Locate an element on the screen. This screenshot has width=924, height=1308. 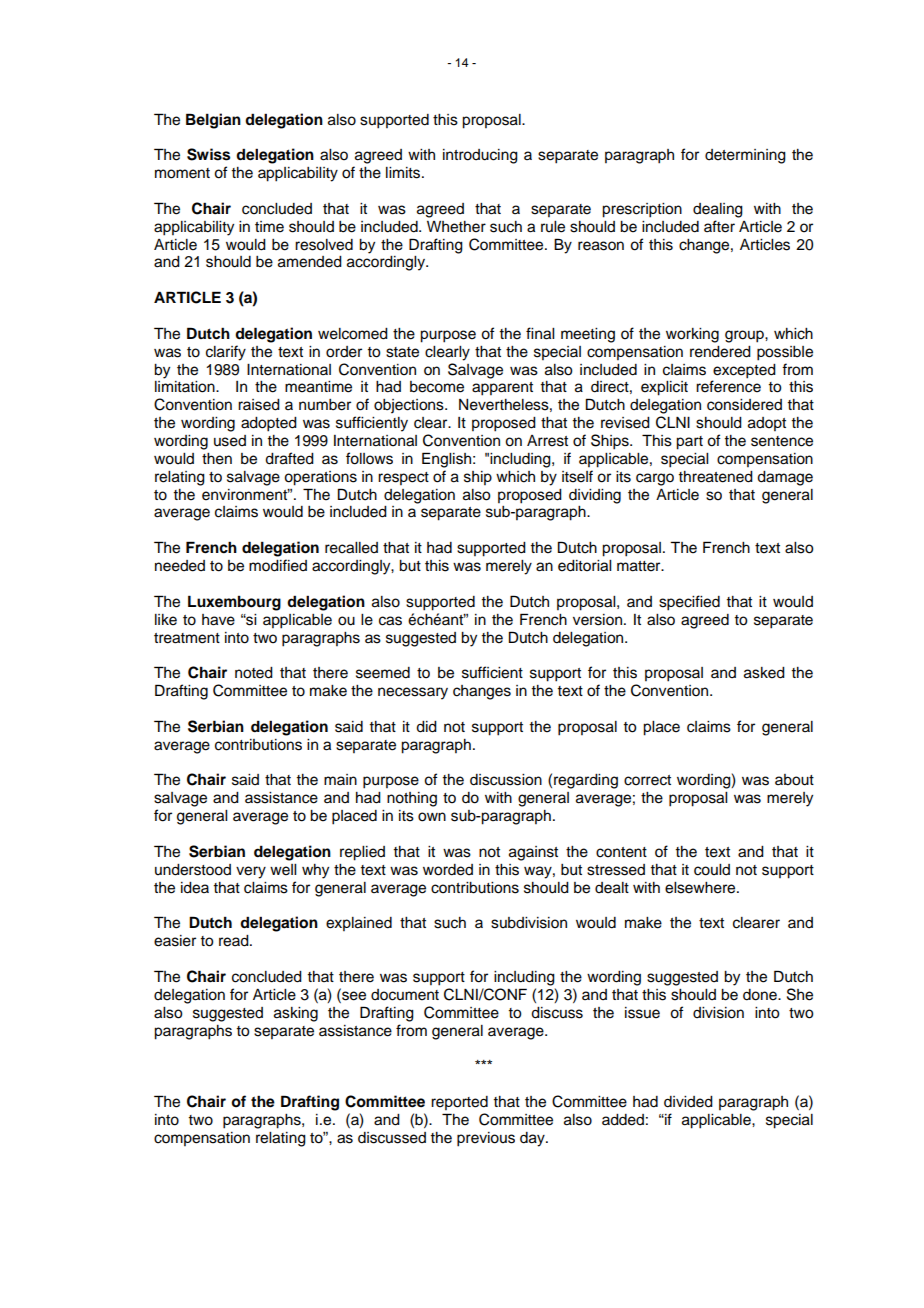
introducing is located at coordinates (480, 156).
